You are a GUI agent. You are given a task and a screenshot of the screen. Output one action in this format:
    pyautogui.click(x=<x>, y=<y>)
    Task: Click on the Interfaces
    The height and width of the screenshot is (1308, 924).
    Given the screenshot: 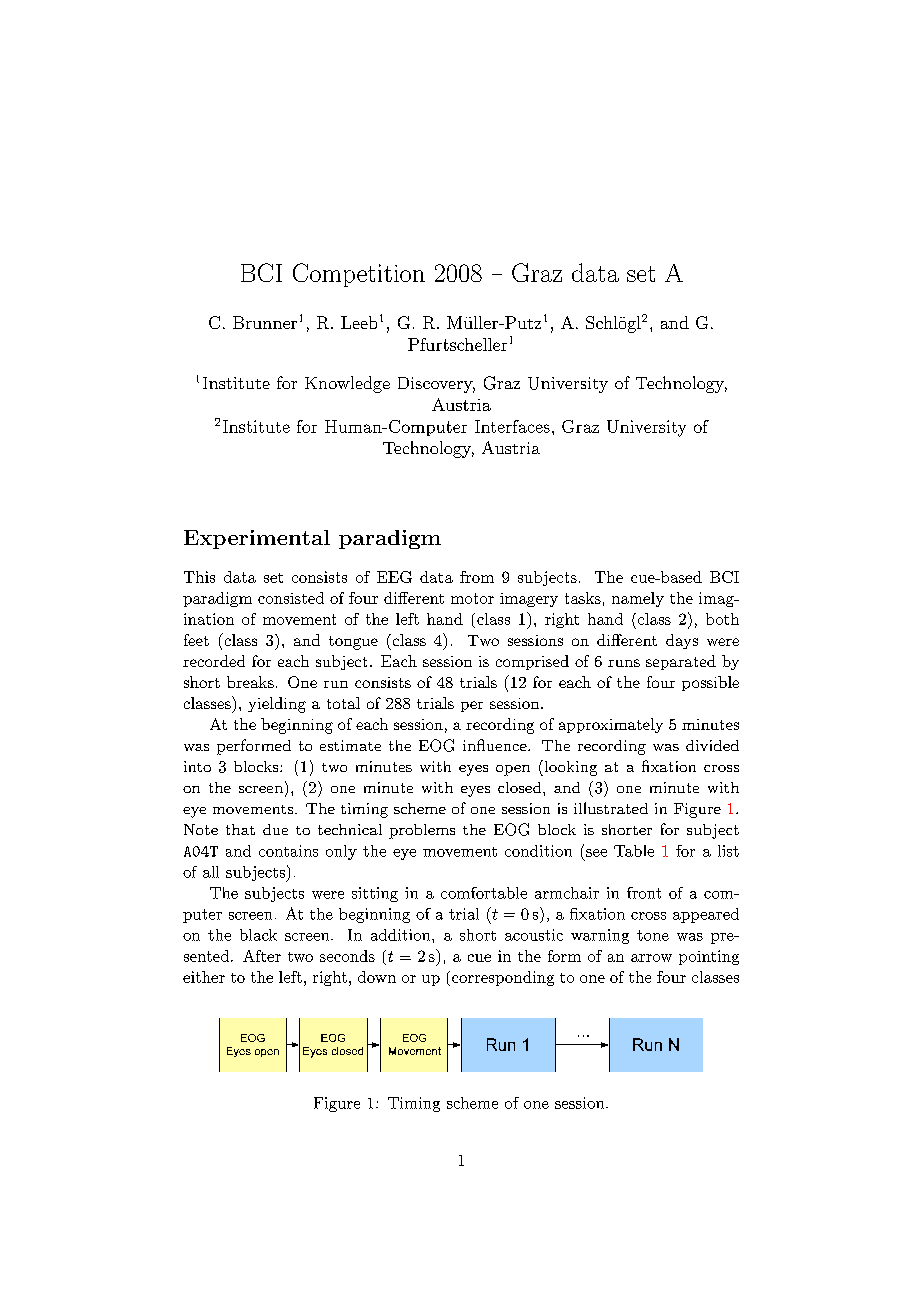 What is the action you would take?
    pyautogui.click(x=512, y=426)
